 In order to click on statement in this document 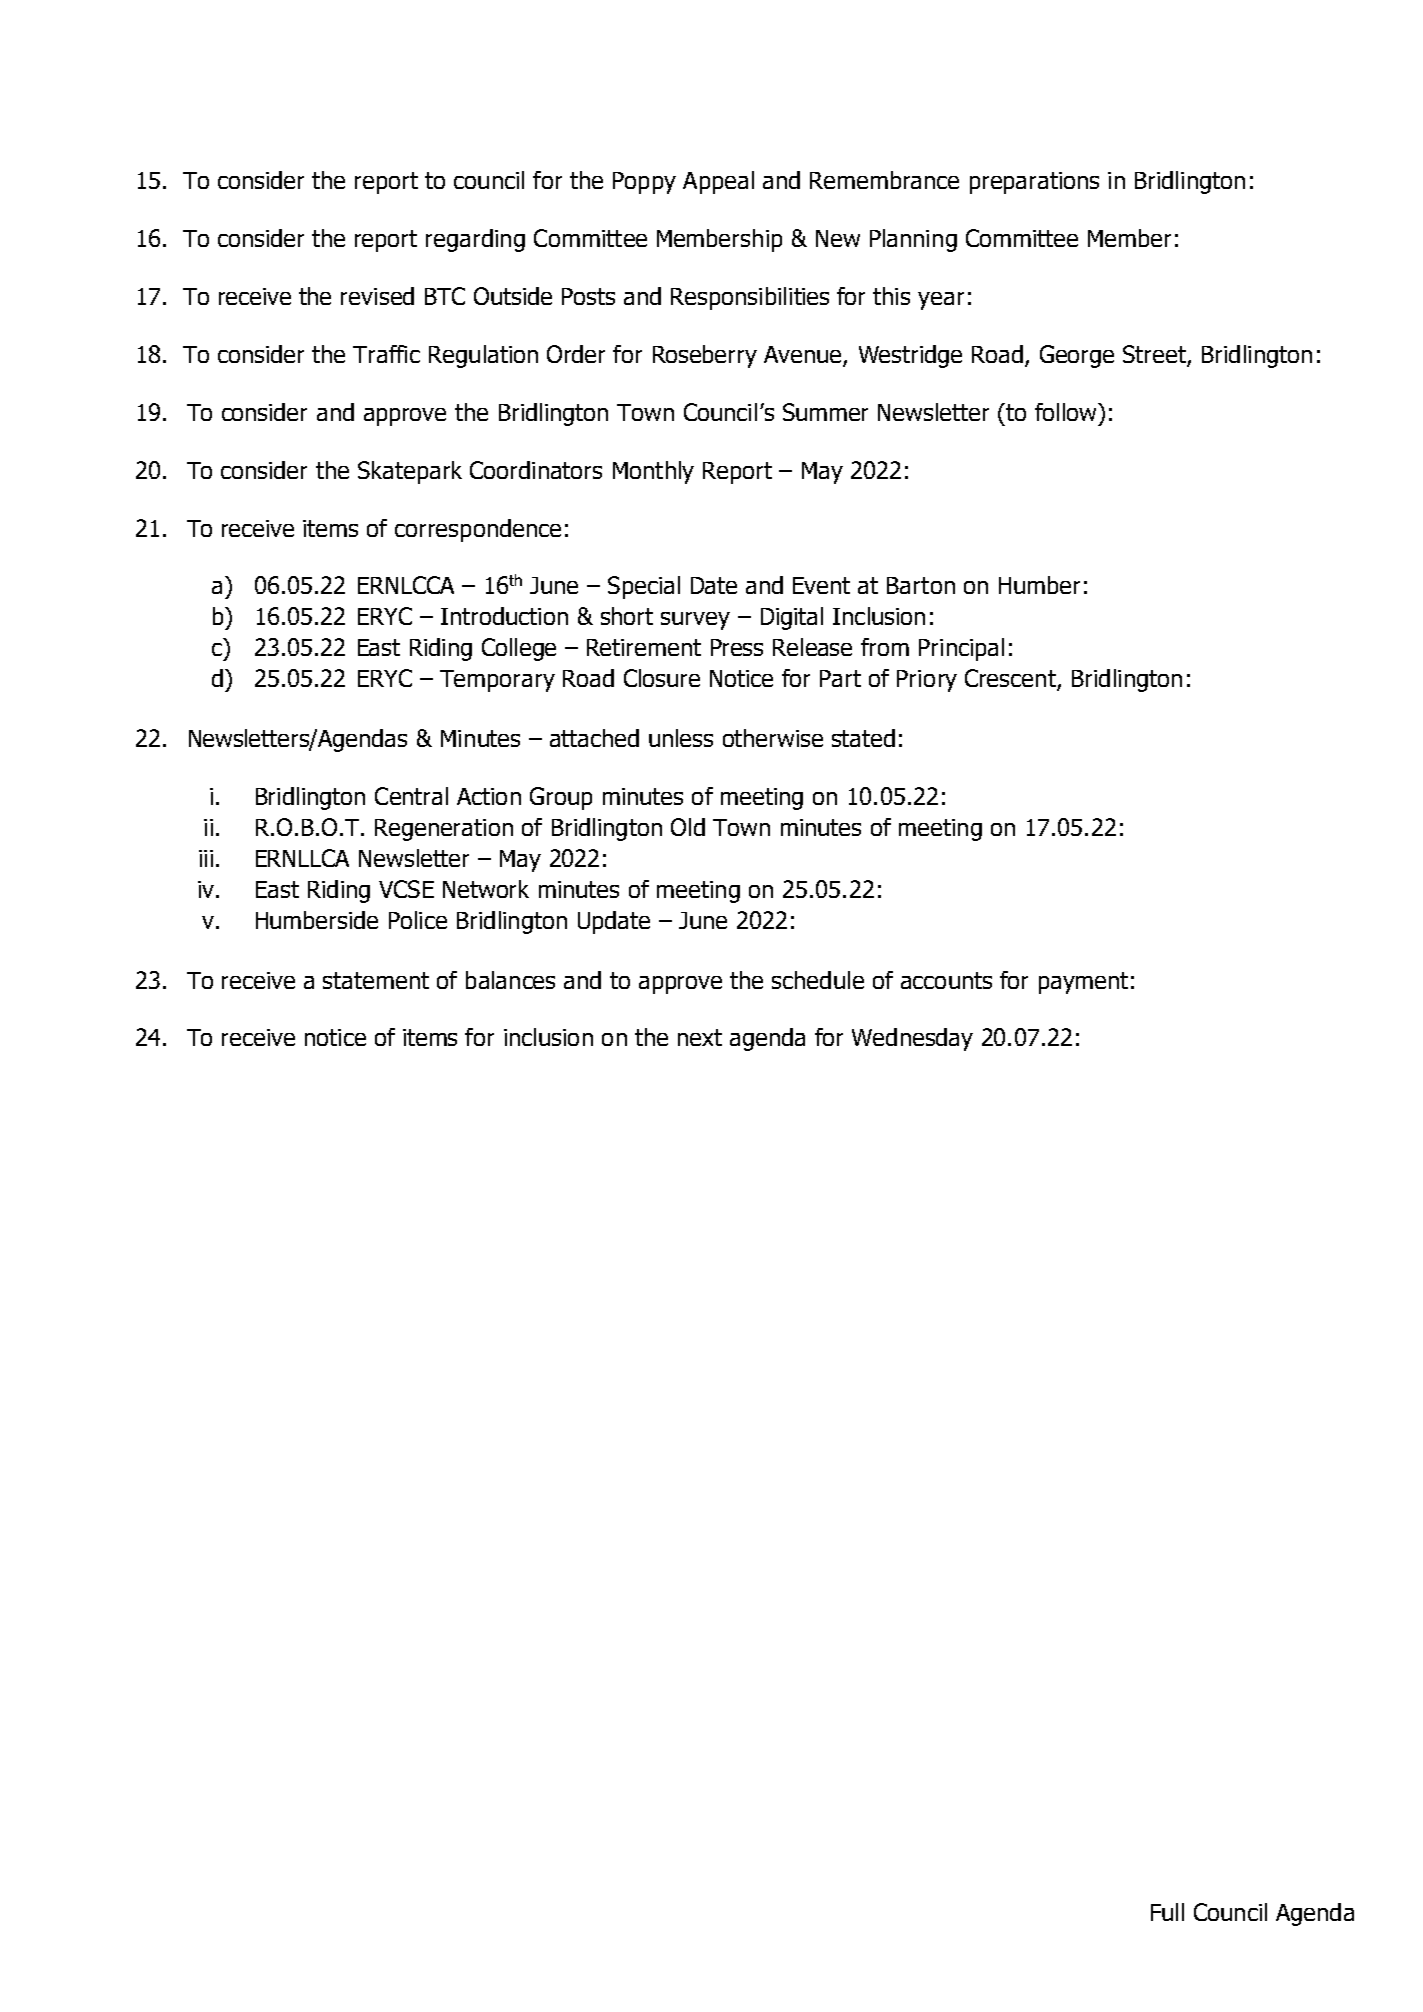, I will do `click(376, 980)`.
